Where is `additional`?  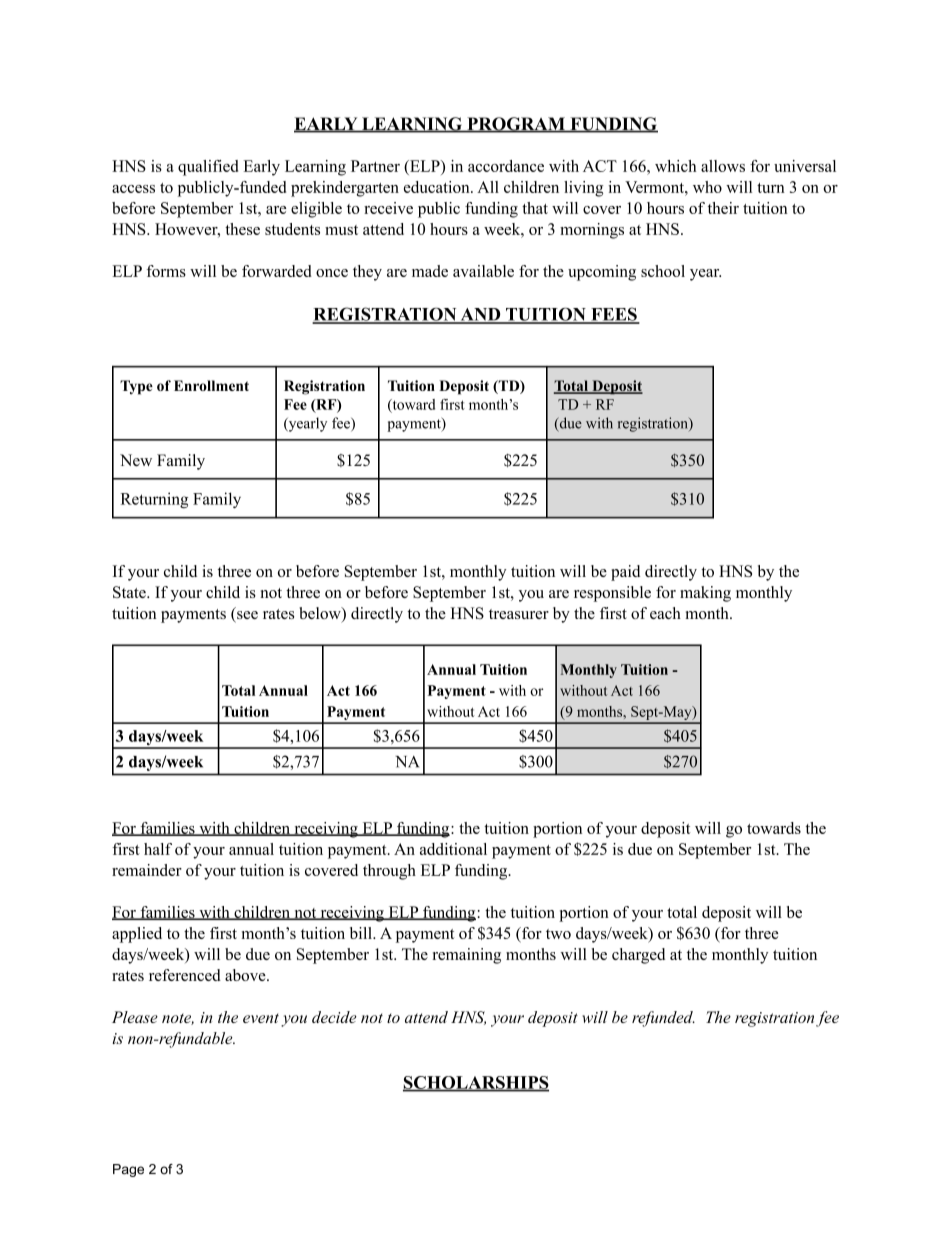 additional is located at coordinates (453, 849).
